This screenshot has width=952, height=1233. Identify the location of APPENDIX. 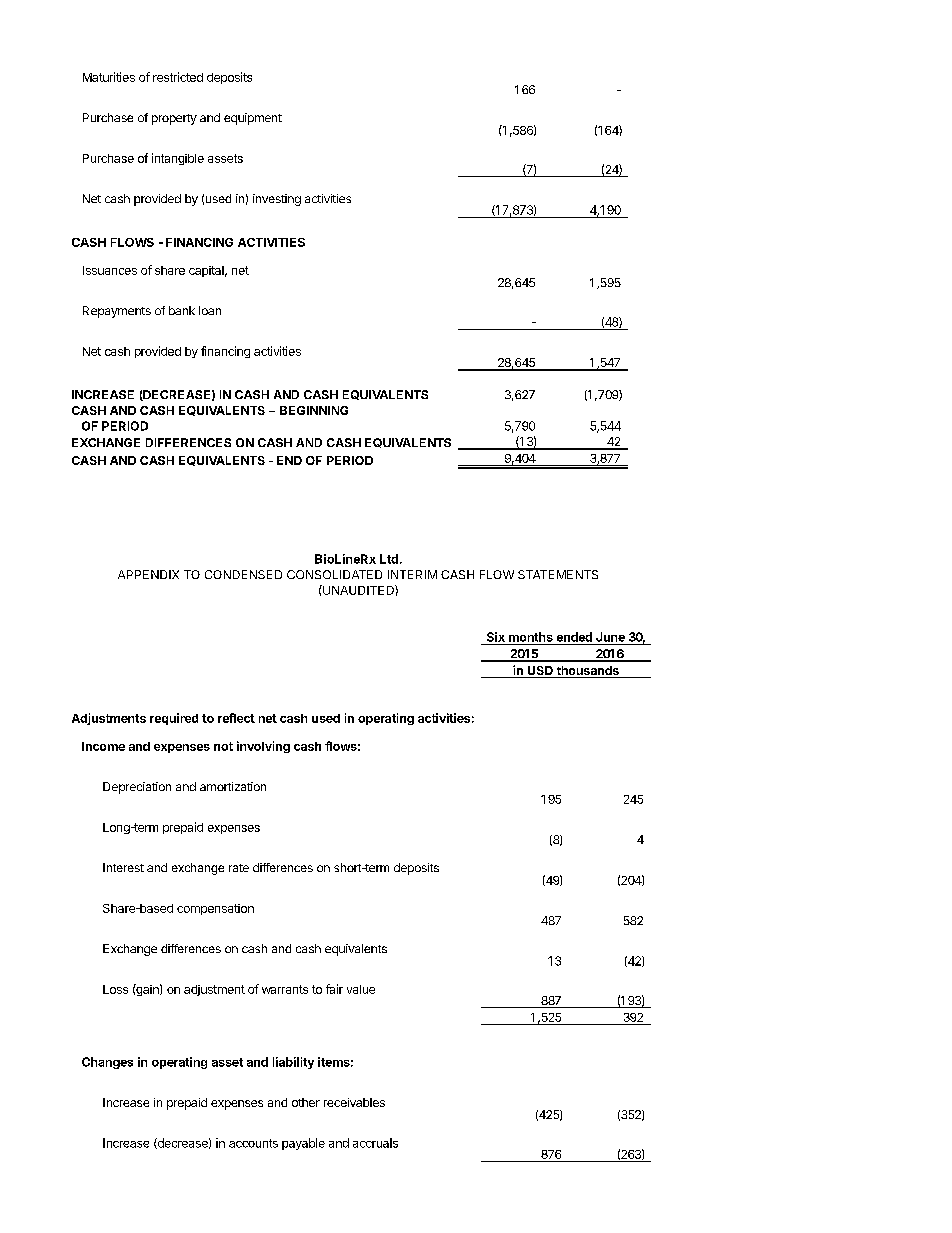
(148, 574).
